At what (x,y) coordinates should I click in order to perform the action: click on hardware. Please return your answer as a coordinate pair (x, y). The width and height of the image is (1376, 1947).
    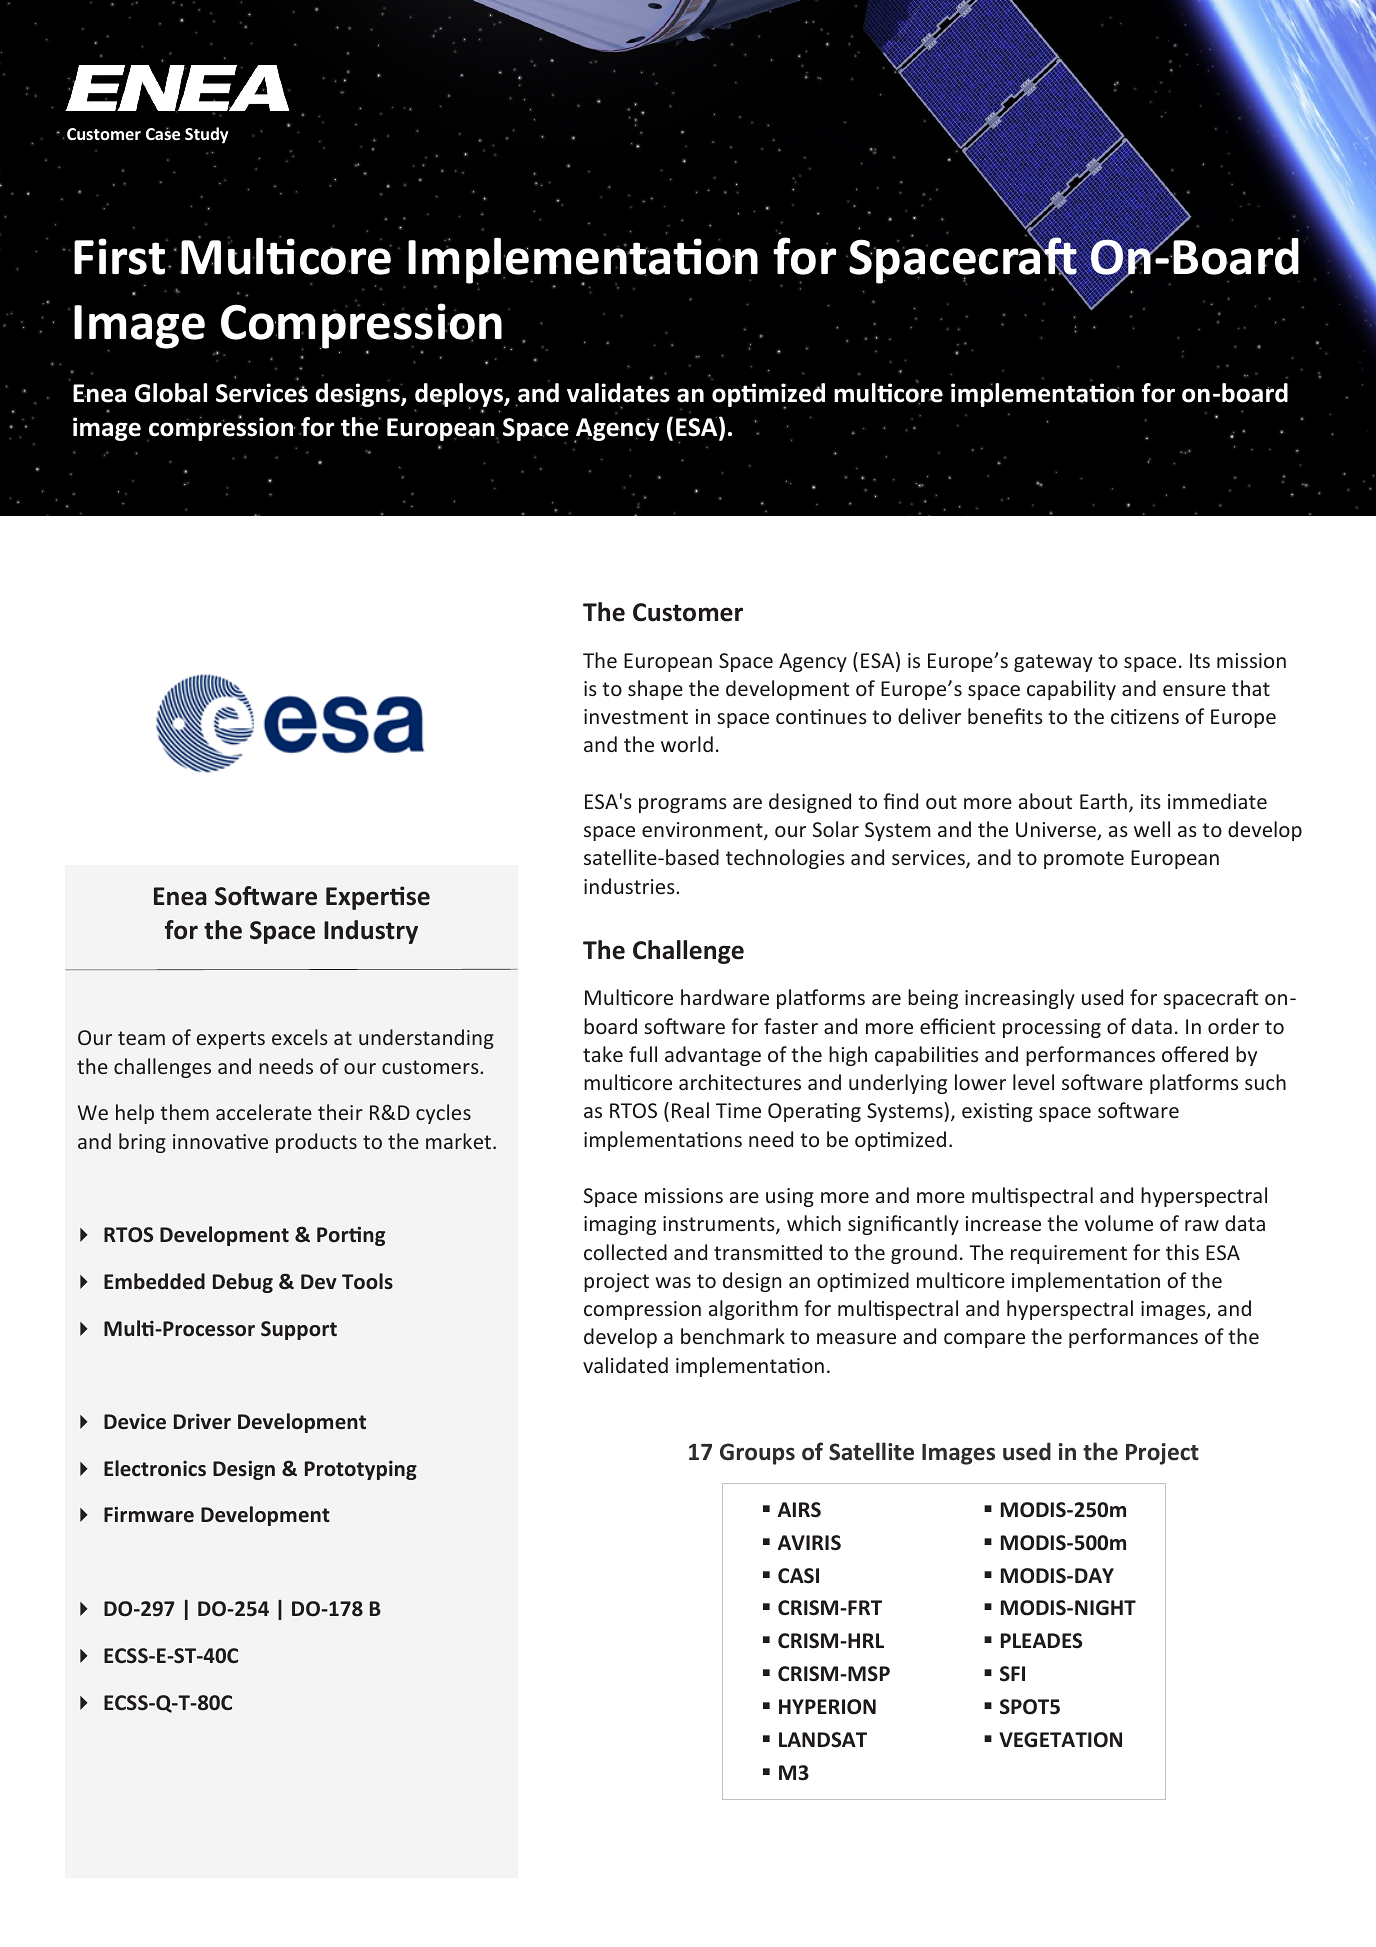
    Looking at the image, I should click on (725, 997).
